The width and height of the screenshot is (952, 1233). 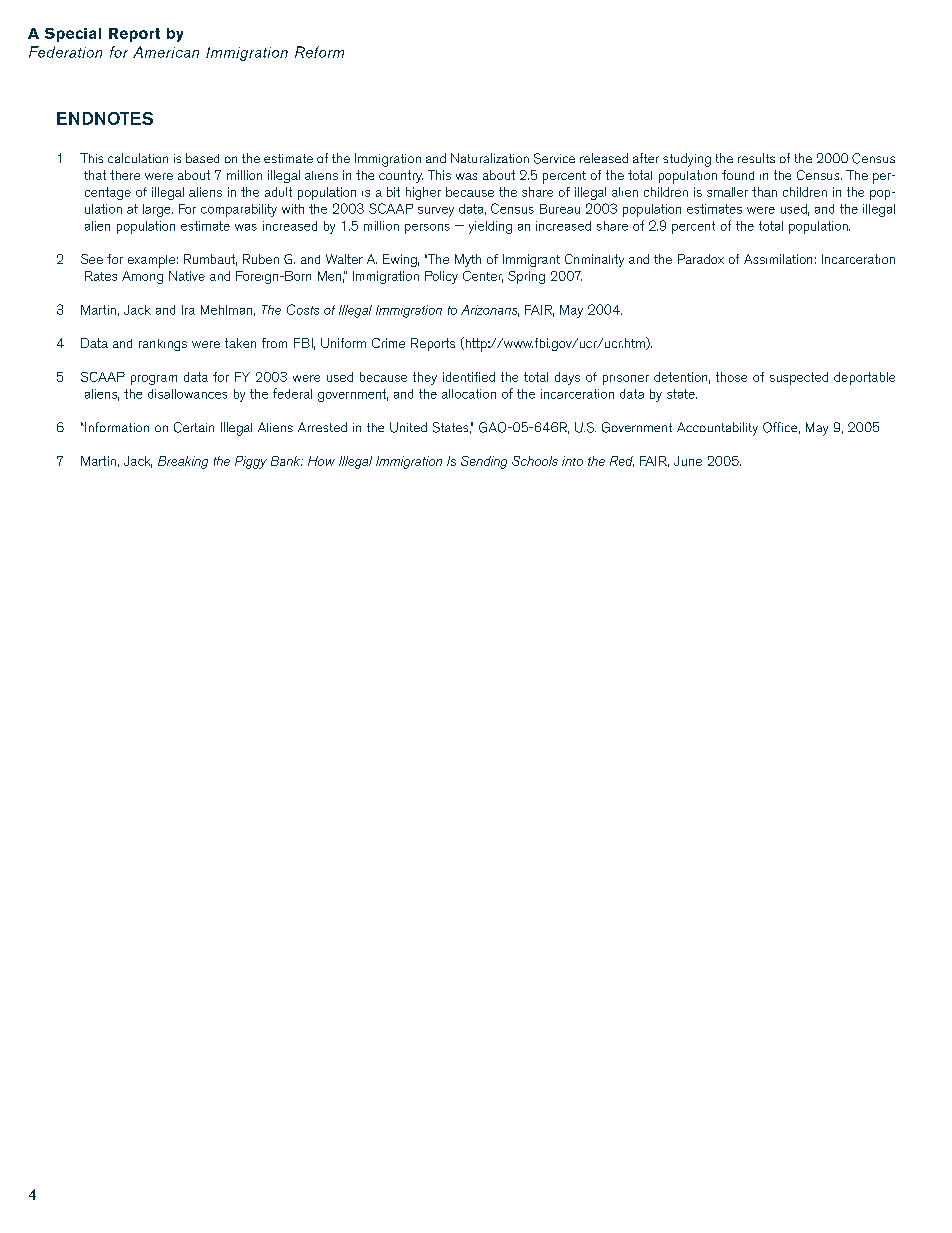 What do you see at coordinates (468, 260) in the screenshot?
I see `Myth` at bounding box center [468, 260].
